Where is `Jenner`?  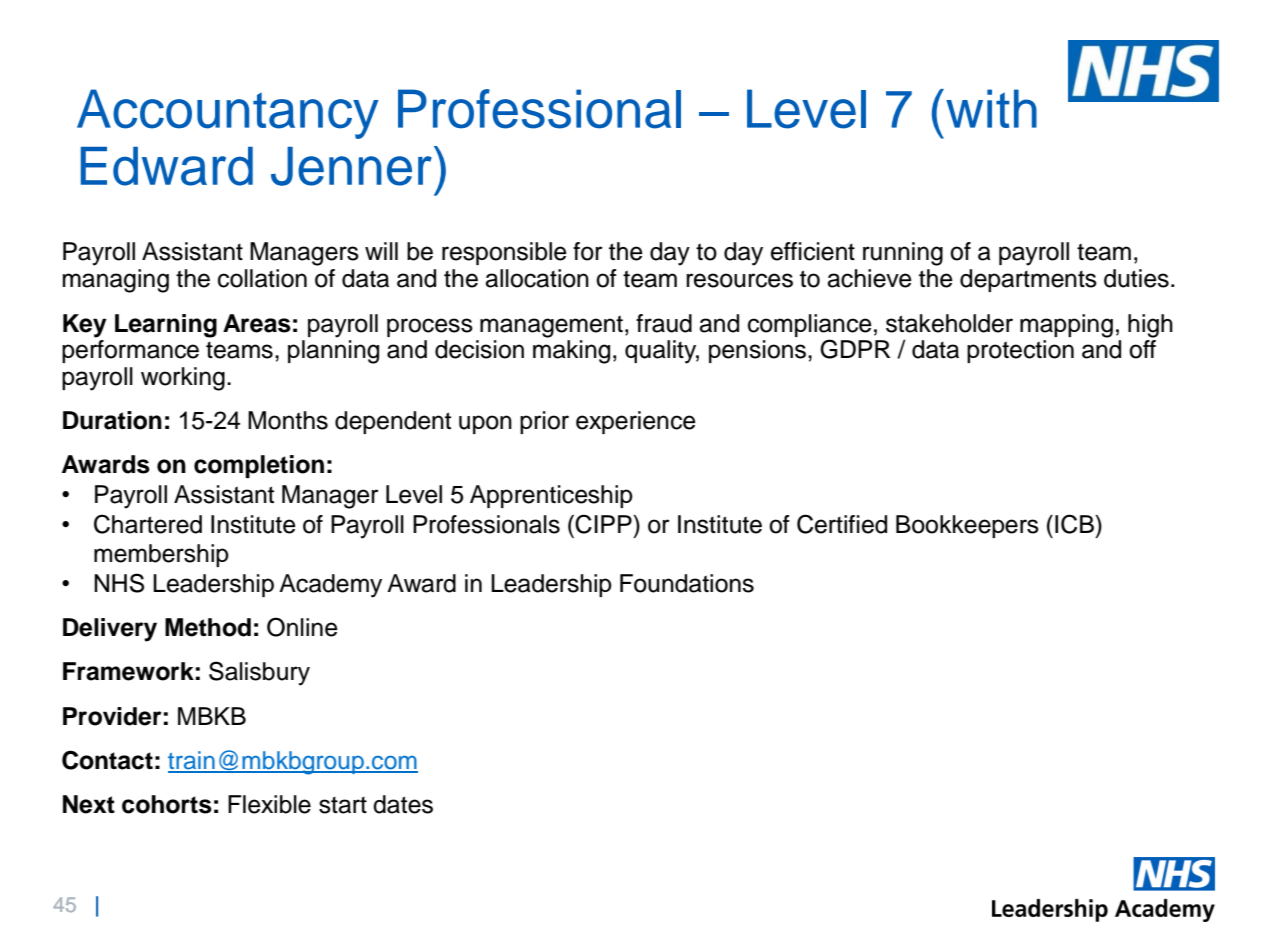
Jenner is located at coordinates (351, 166).
